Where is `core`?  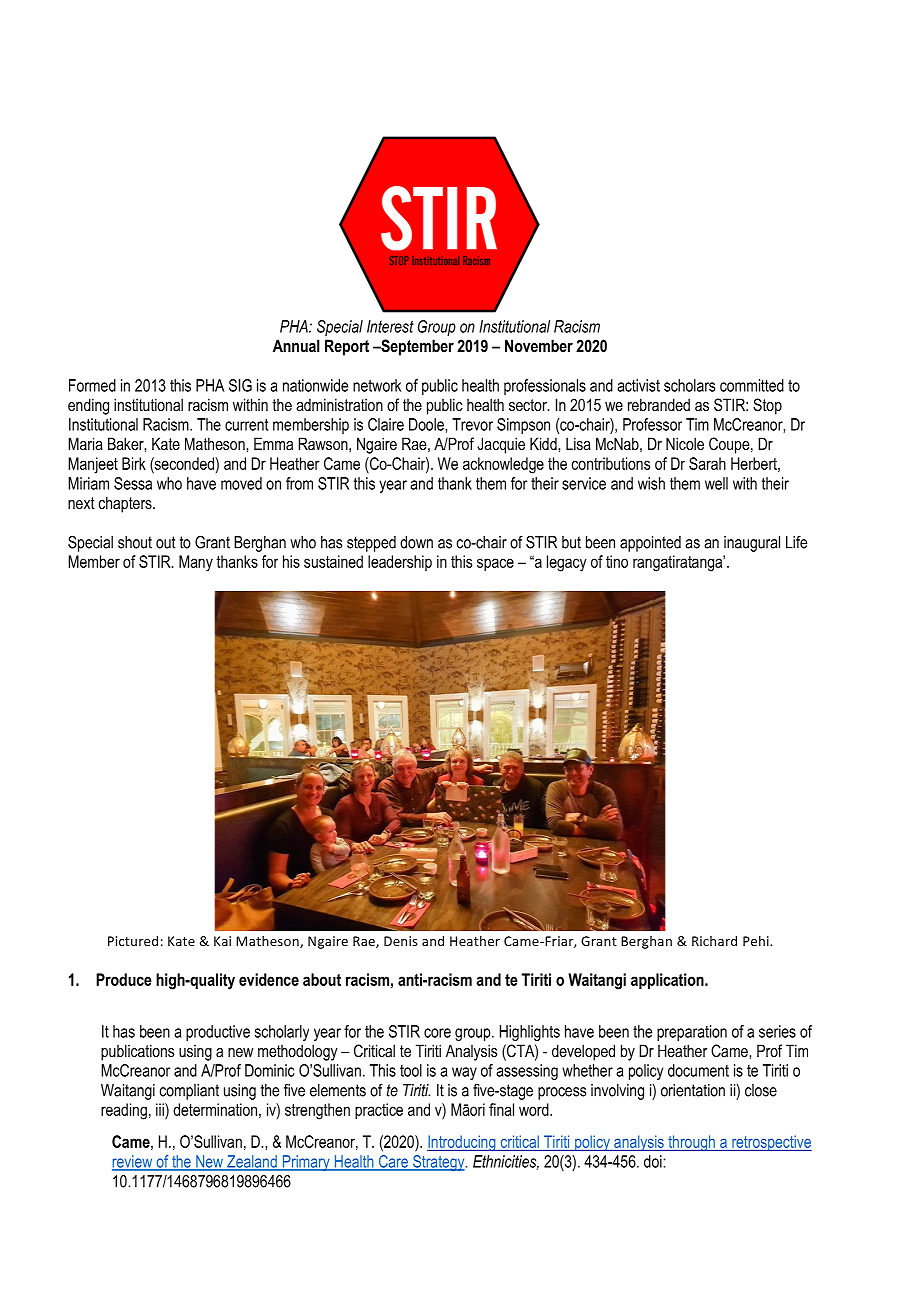
core is located at coordinates (437, 1033).
